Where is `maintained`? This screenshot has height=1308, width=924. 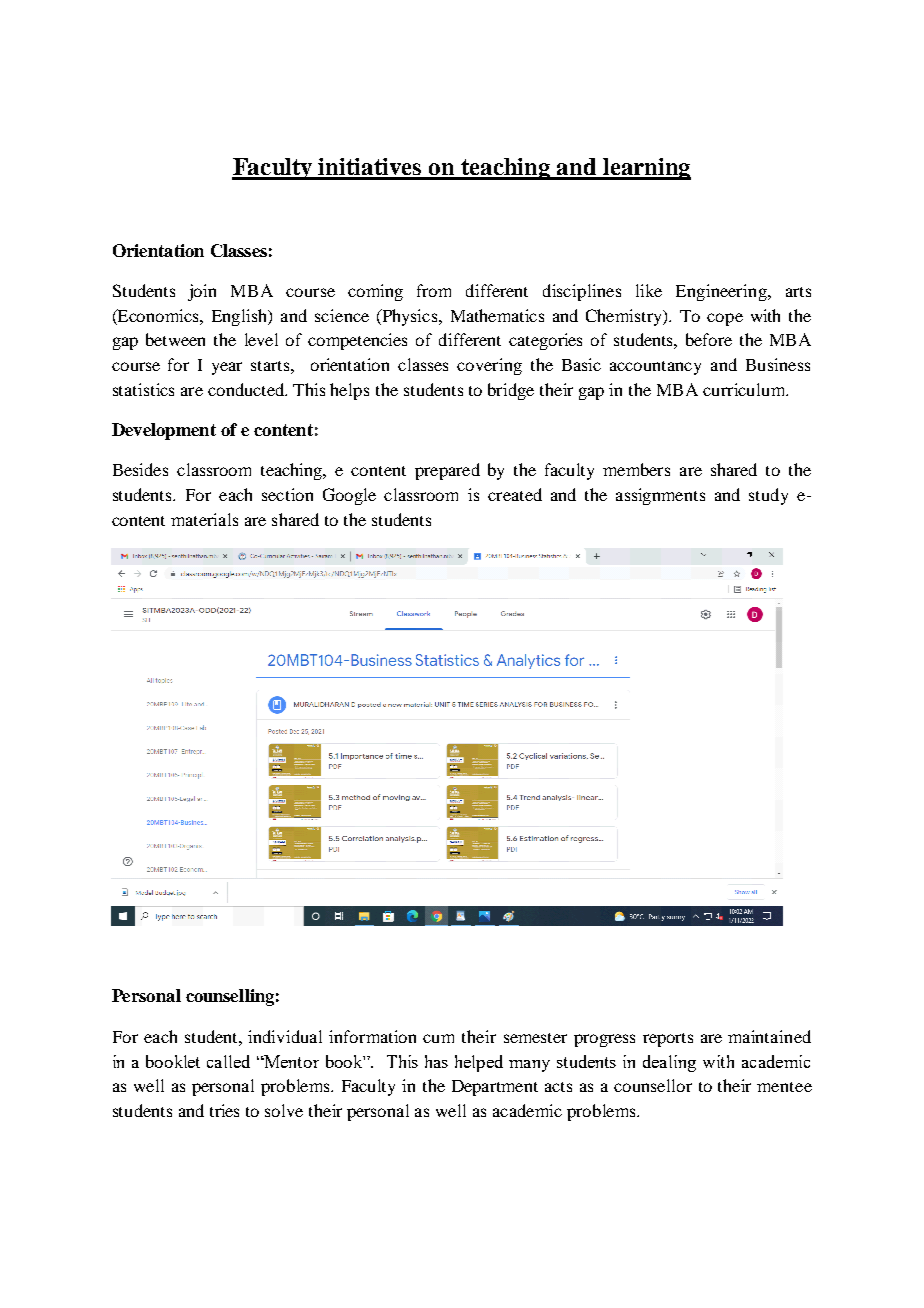
maintained is located at coordinates (769, 1036).
